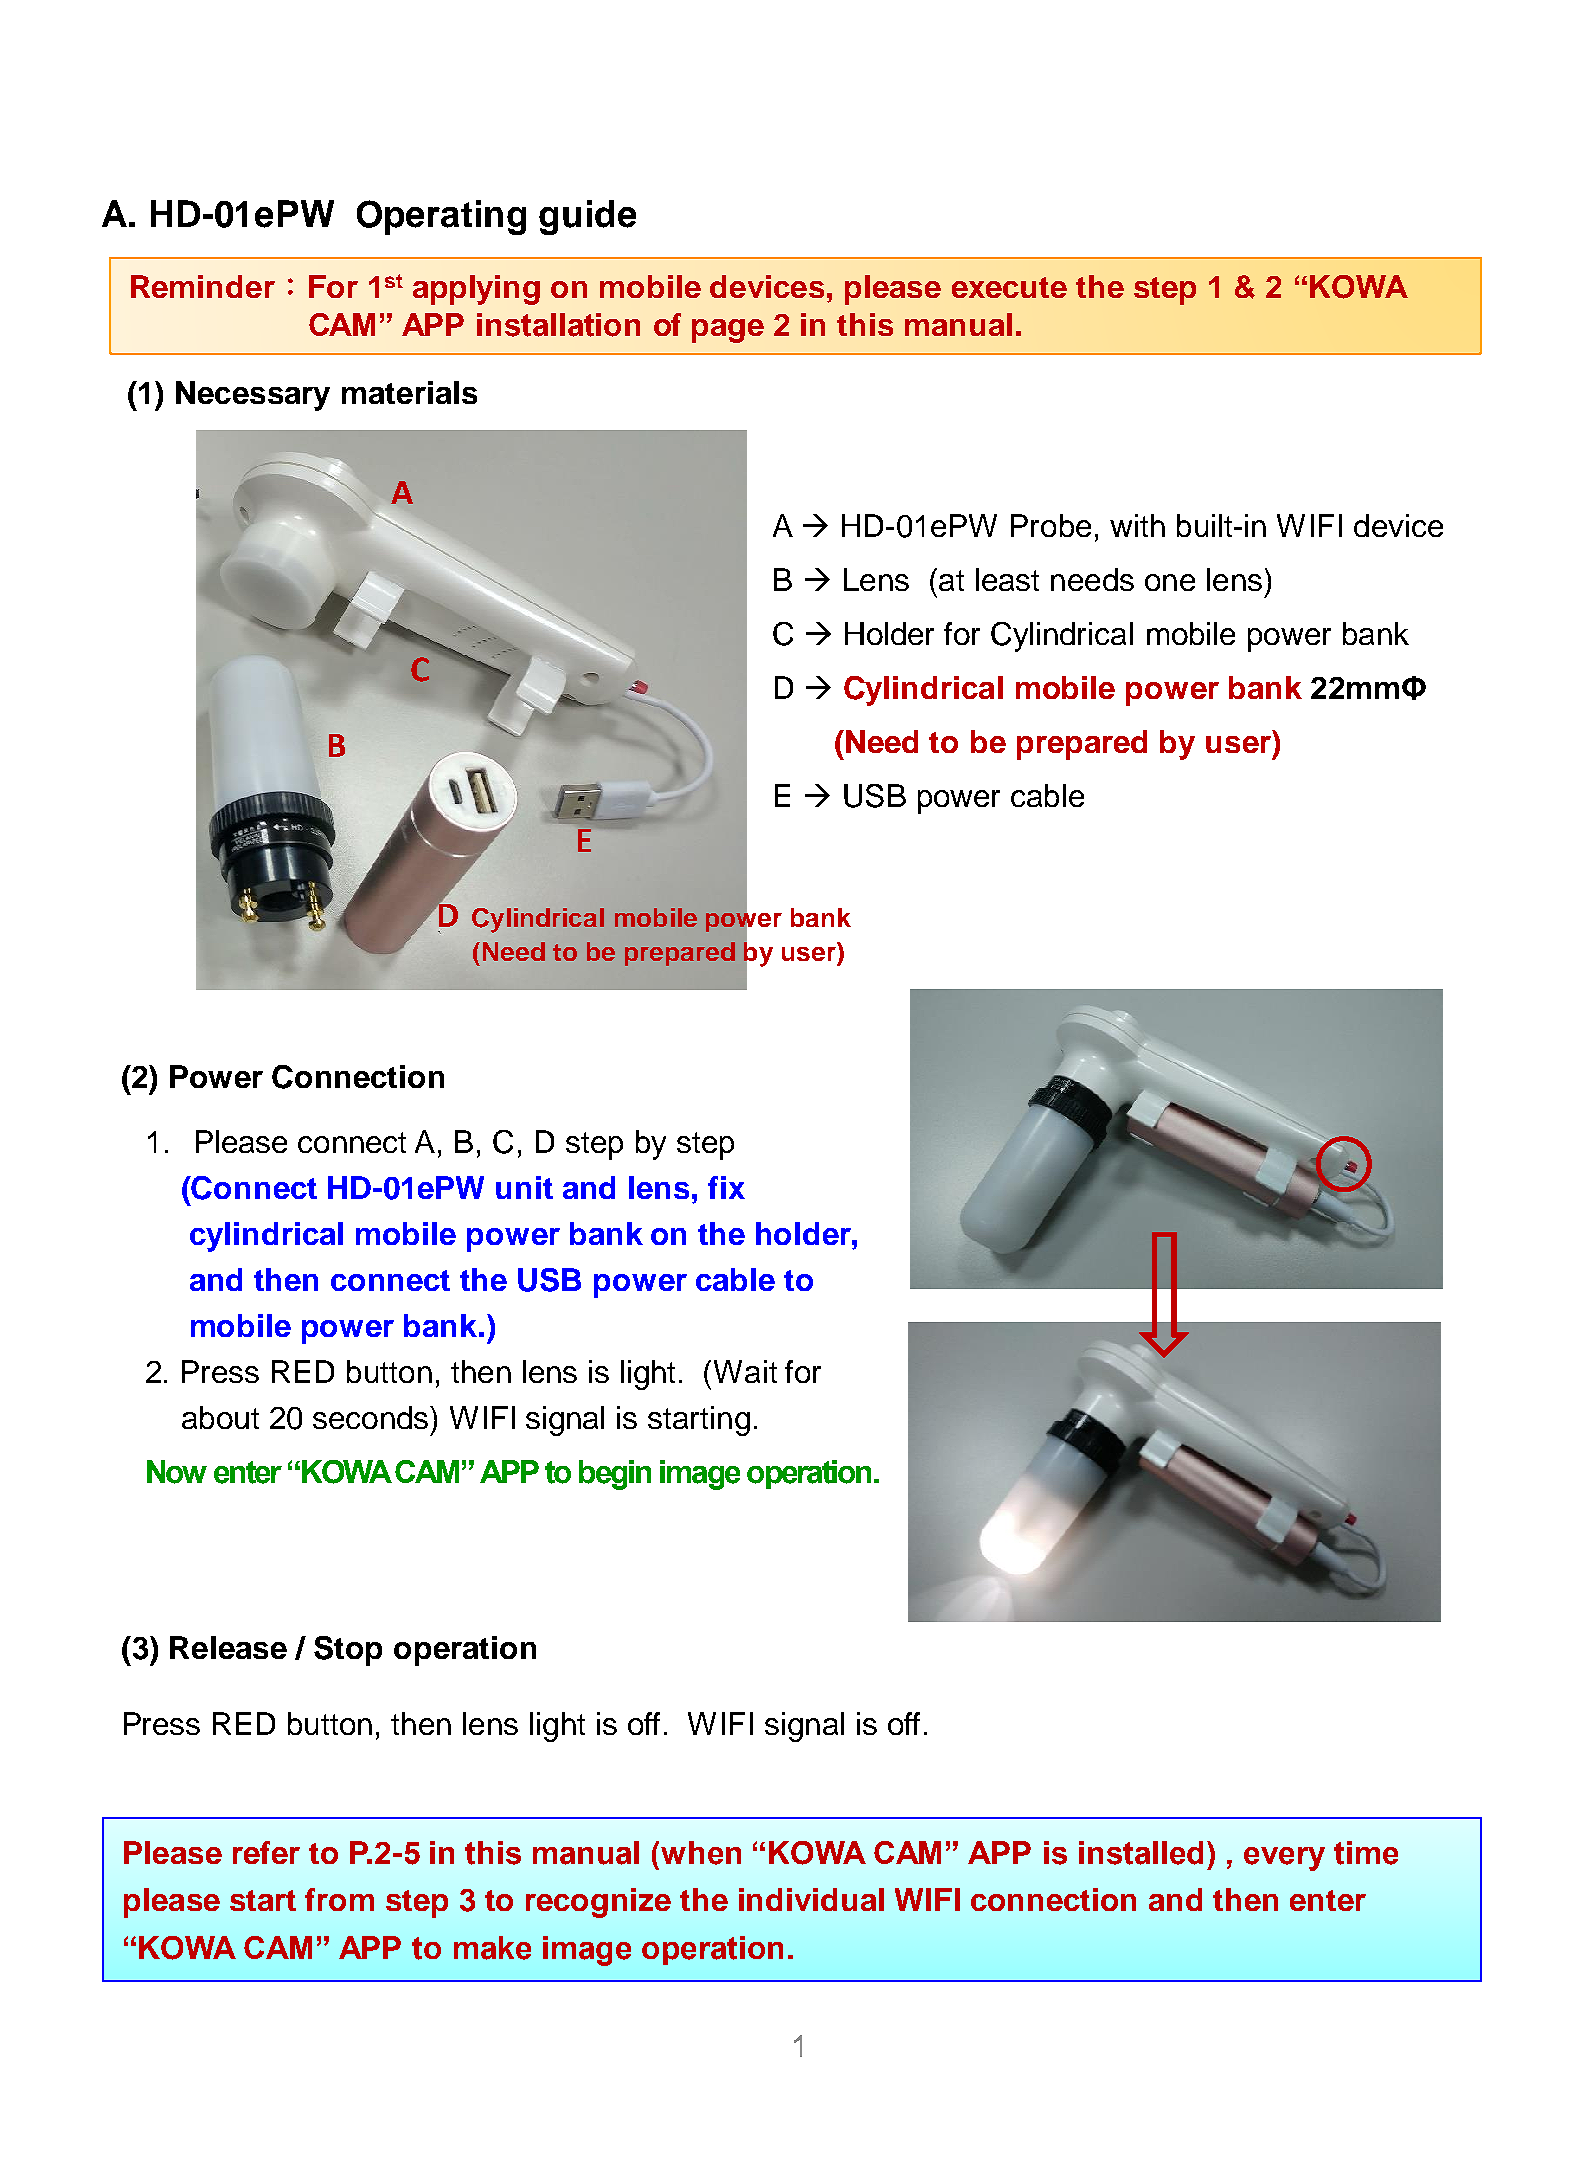  Describe the element at coordinates (728, 331) in the screenshot. I see `page` at that location.
